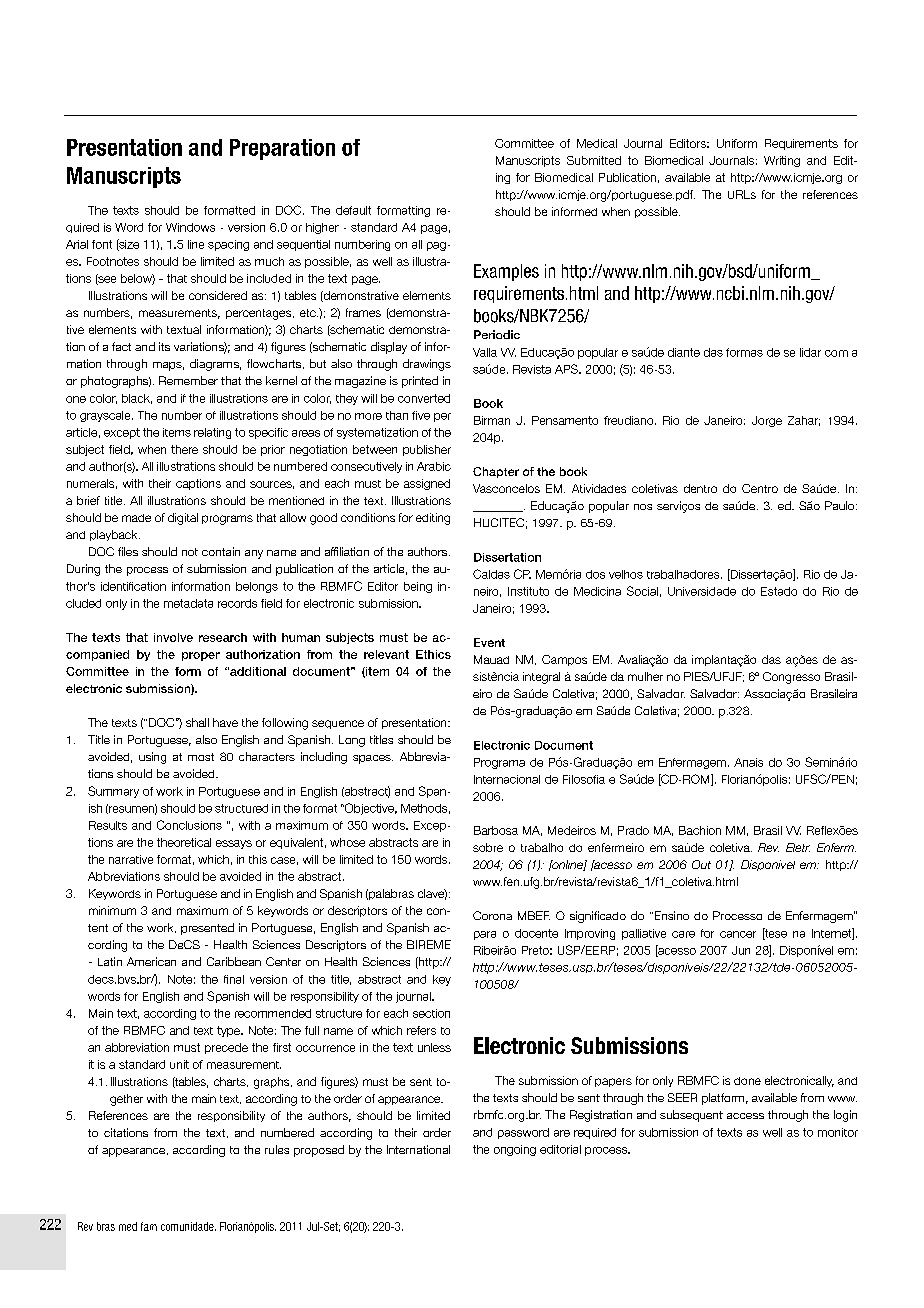  What do you see at coordinates (515, 1150) in the image?
I see `ongoing` at bounding box center [515, 1150].
